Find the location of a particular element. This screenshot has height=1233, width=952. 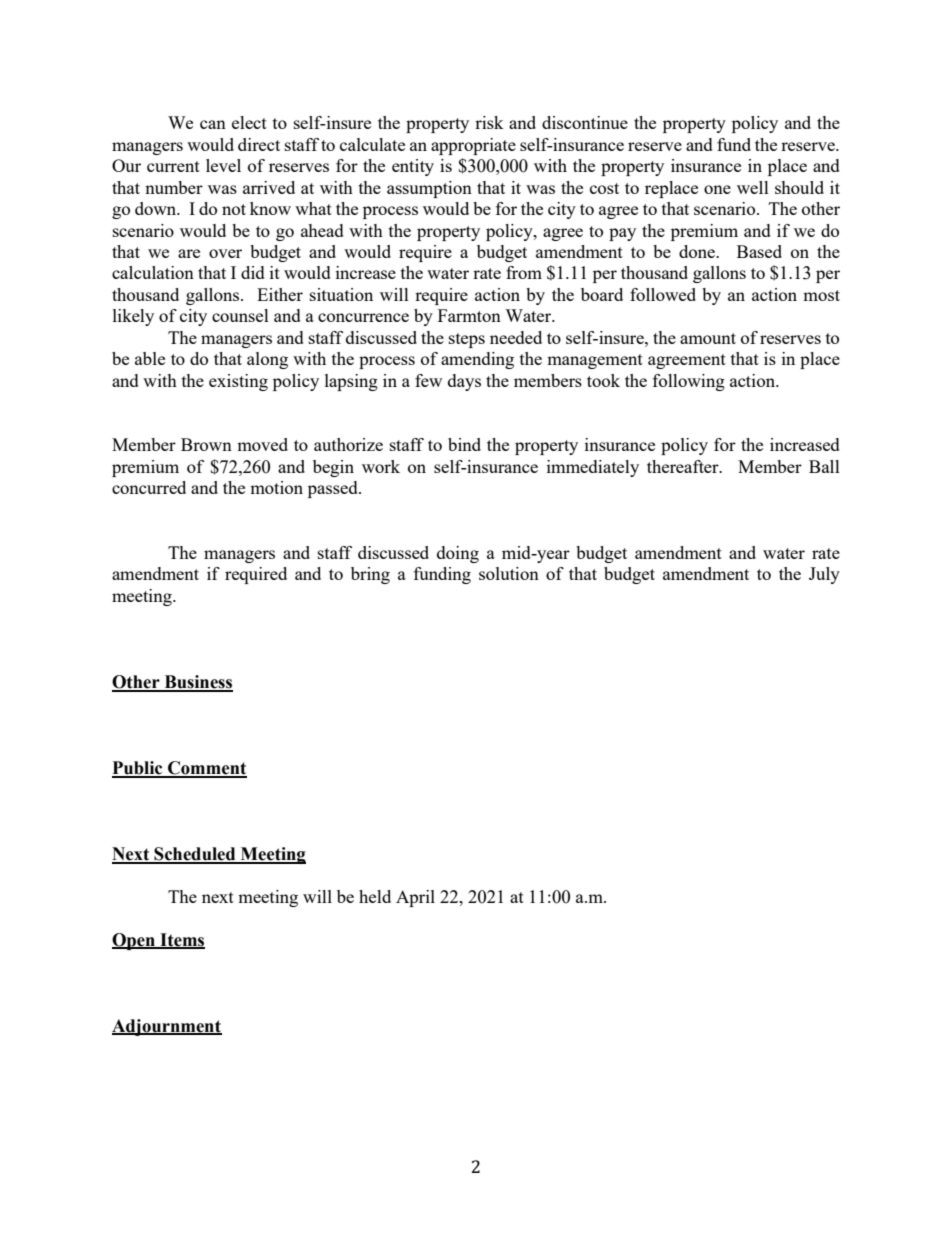

solution is located at coordinates (509, 573).
